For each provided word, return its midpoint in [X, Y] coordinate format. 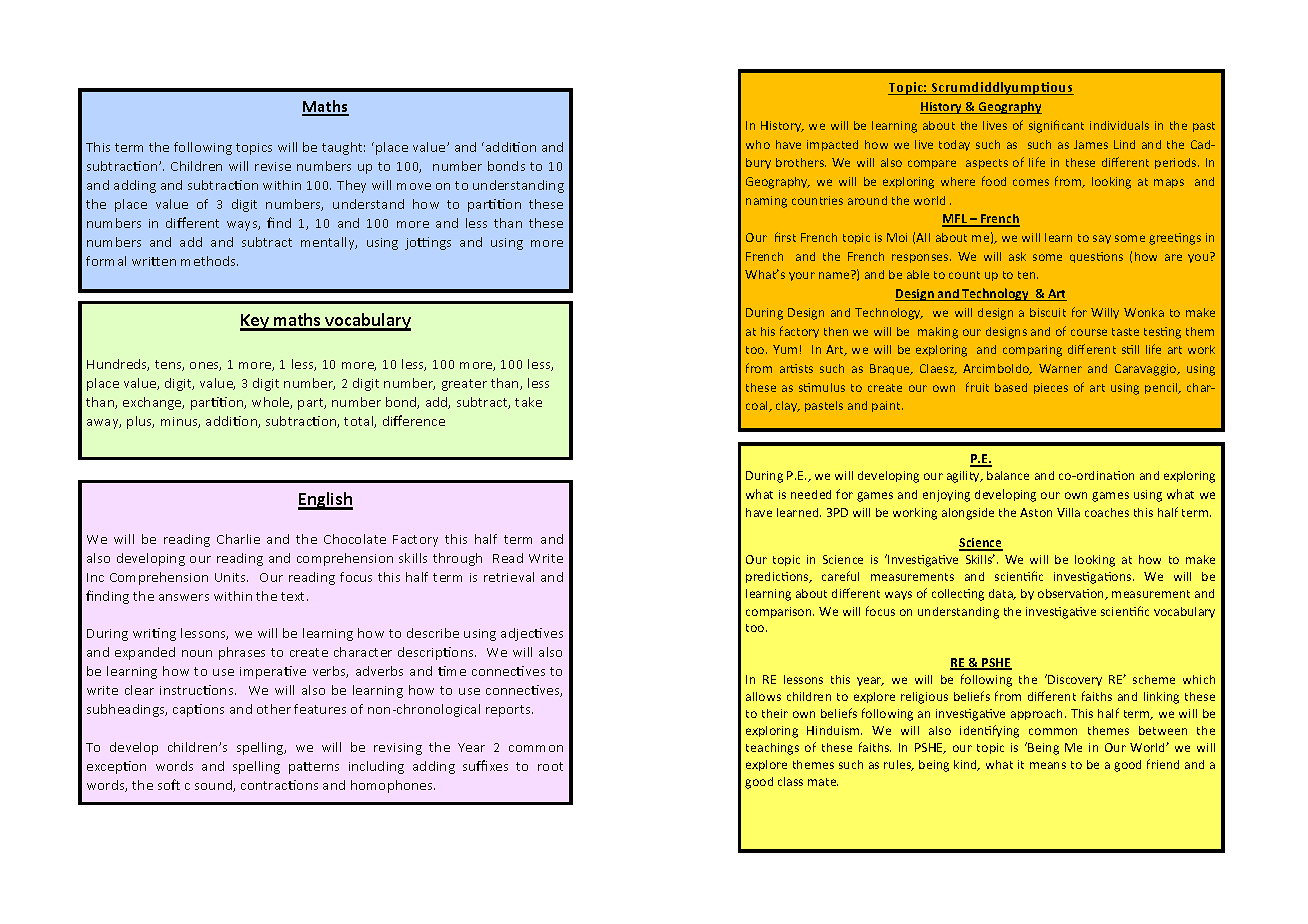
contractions [279, 785]
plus [140, 422]
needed [811, 494]
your [802, 276]
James [1091, 144]
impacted [832, 145]
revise [273, 166]
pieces [1051, 388]
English [325, 501]
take [528, 402]
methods [209, 261]
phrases [242, 653]
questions [1096, 257]
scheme [1154, 679]
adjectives [532, 634]
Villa [1068, 512]
